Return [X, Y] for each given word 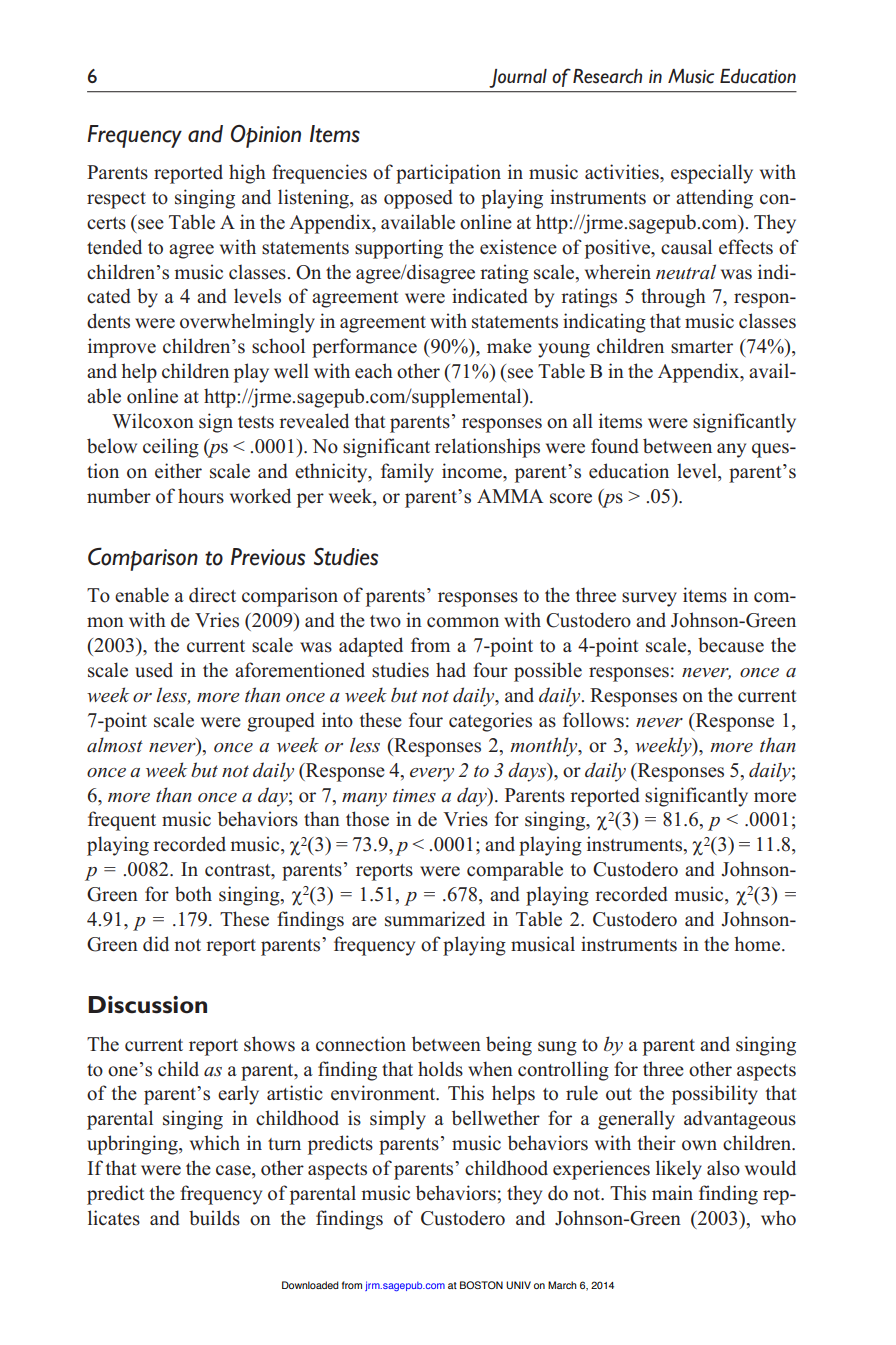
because [731, 645]
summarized [435, 919]
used [154, 670]
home [758, 944]
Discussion [147, 1005]
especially [712, 174]
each [374, 371]
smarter [702, 347]
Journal [518, 78]
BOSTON [481, 1285]
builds [214, 1218]
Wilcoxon [153, 421]
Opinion [266, 136]
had [451, 669]
